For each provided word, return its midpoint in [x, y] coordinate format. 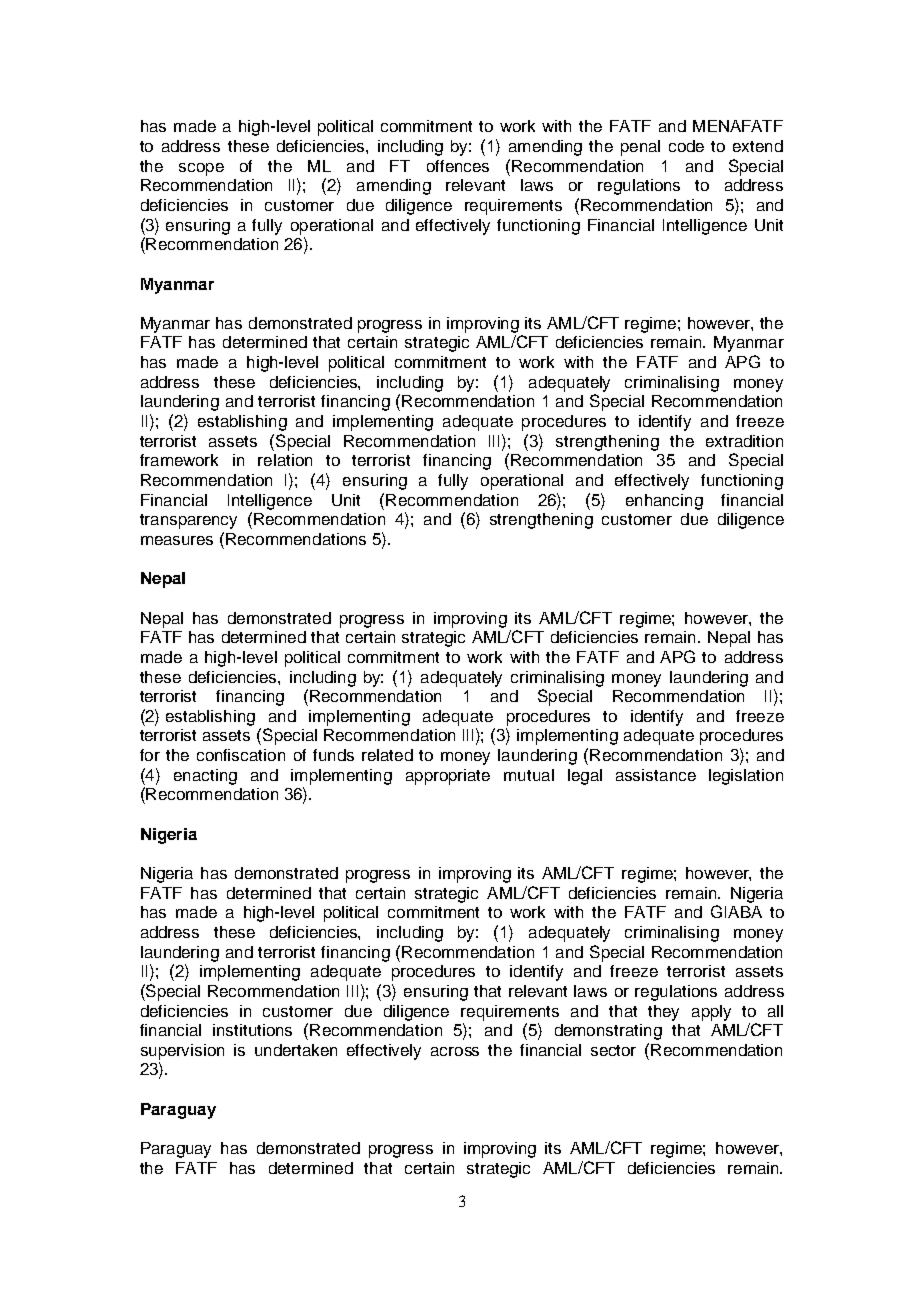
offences [458, 166]
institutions [252, 1030]
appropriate [448, 777]
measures [177, 540]
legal [585, 777]
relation [285, 460]
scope [201, 169]
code [686, 146]
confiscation [241, 755]
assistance [656, 775]
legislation [746, 777]
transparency [188, 521]
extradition [744, 441]
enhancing [664, 502]
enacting [205, 777]
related [387, 755]
